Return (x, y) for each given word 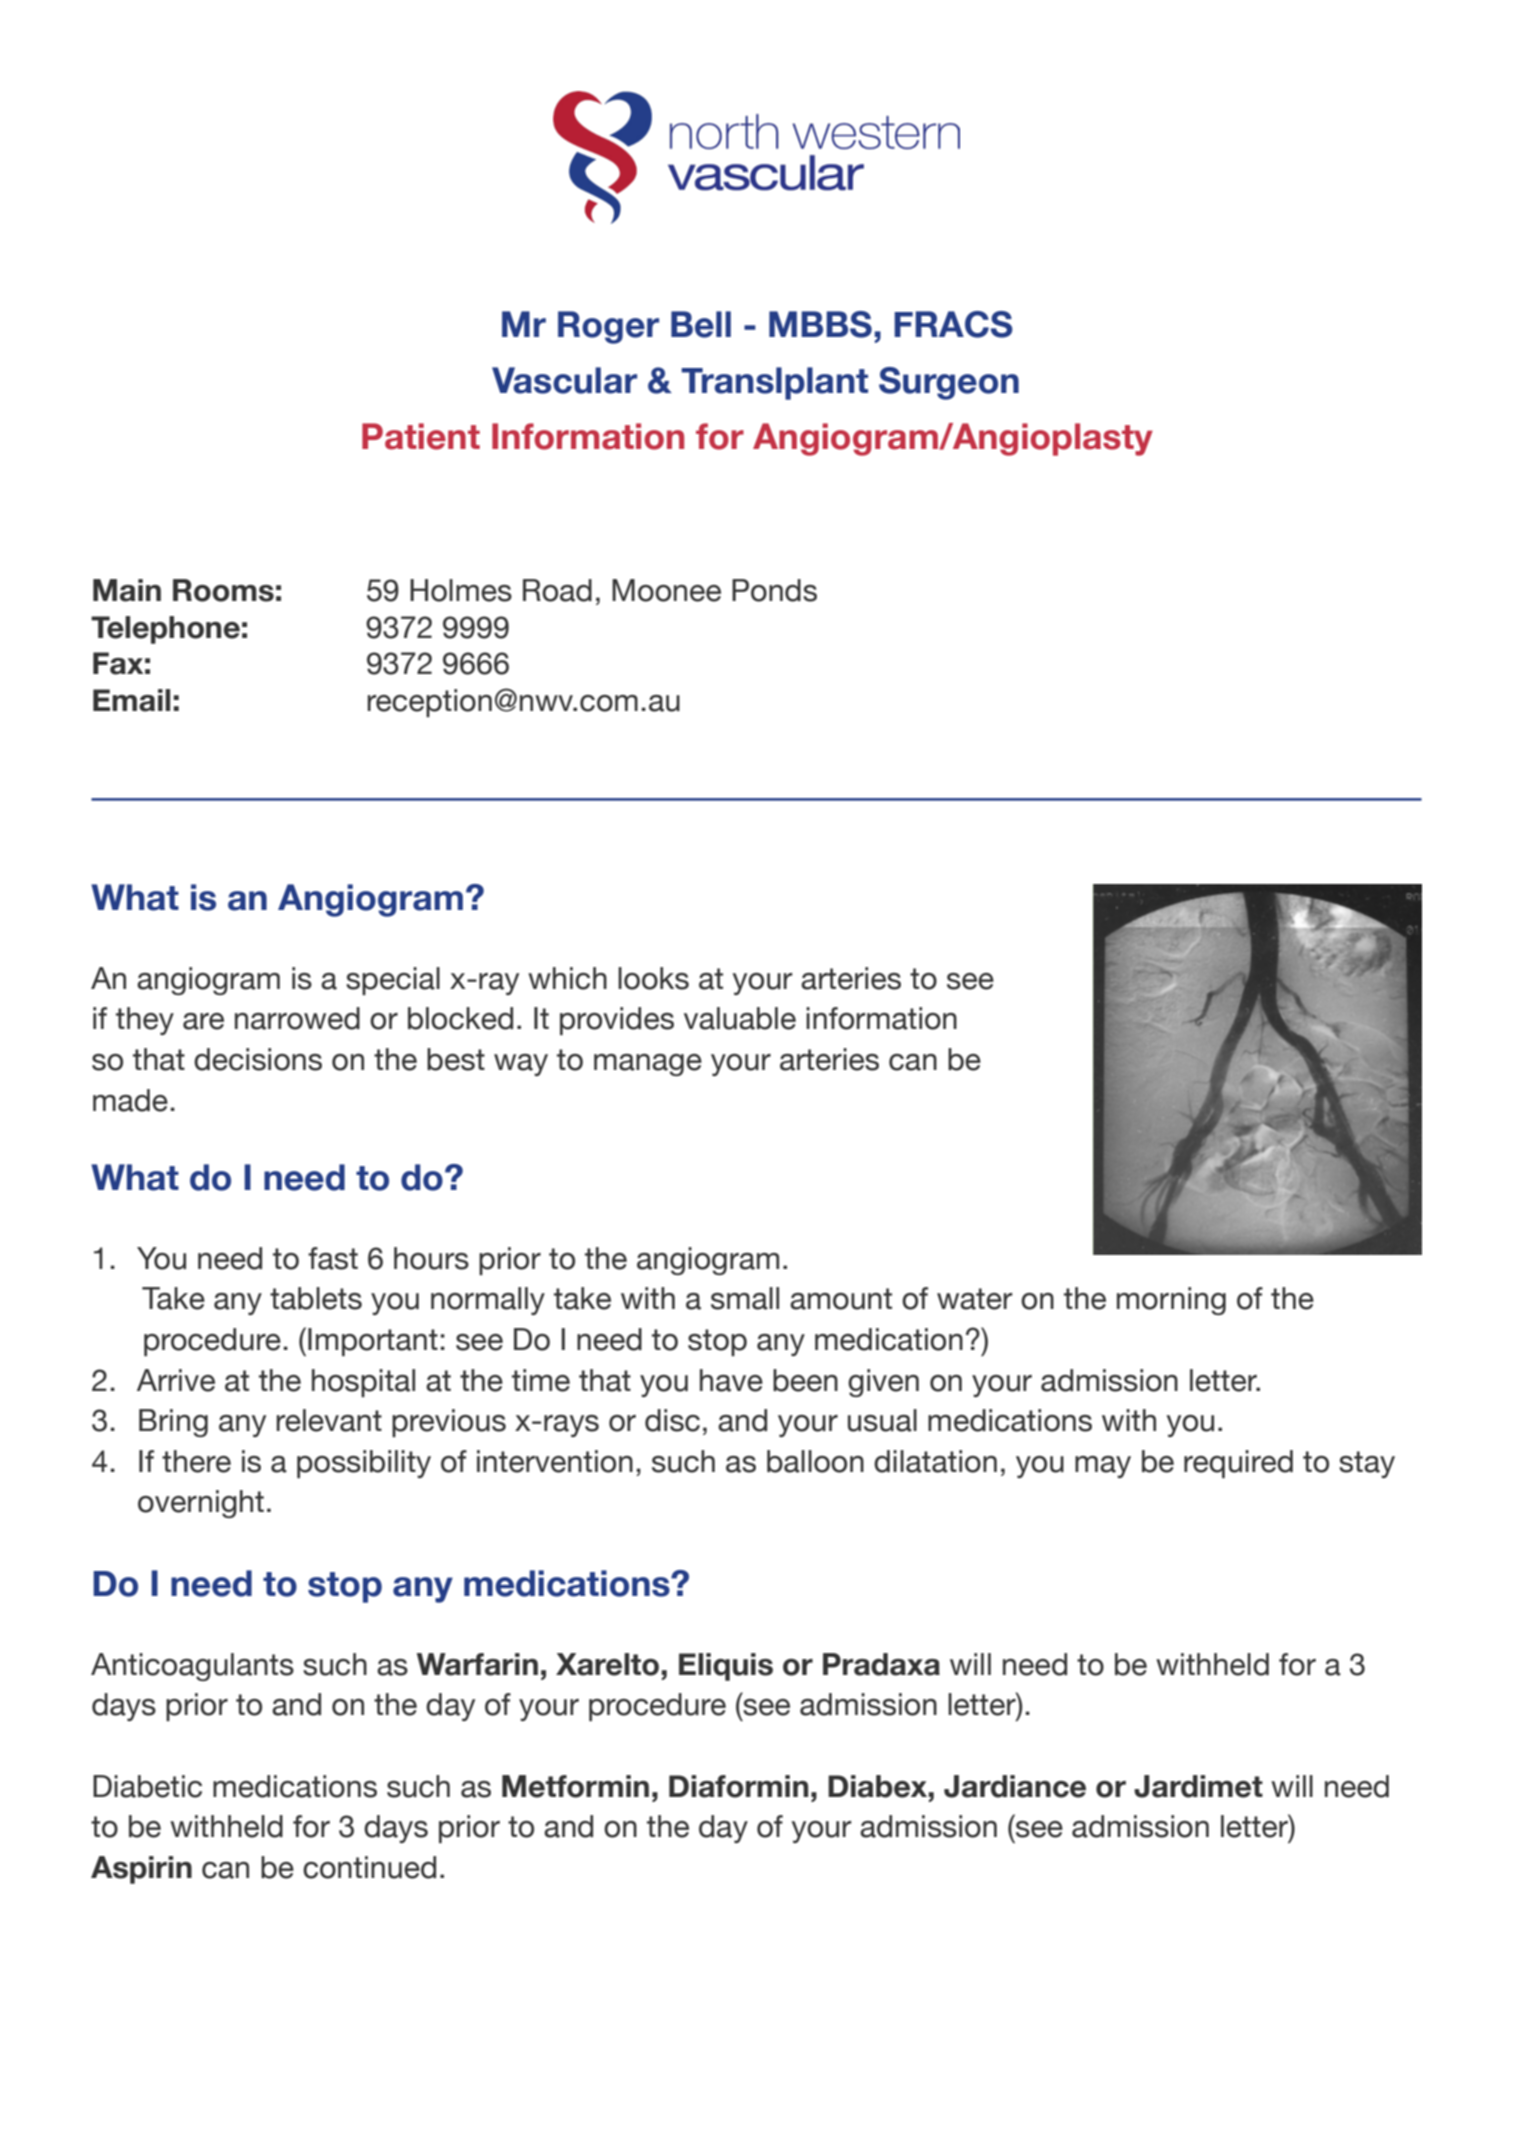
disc (672, 1420)
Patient (421, 436)
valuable (740, 1018)
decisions (258, 1059)
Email (131, 700)
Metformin (575, 1786)
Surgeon (949, 383)
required (1238, 1464)
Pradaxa (881, 1664)
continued (369, 1867)
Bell (701, 324)
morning (1171, 1301)
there (196, 1461)
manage (648, 1065)
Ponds (774, 590)
